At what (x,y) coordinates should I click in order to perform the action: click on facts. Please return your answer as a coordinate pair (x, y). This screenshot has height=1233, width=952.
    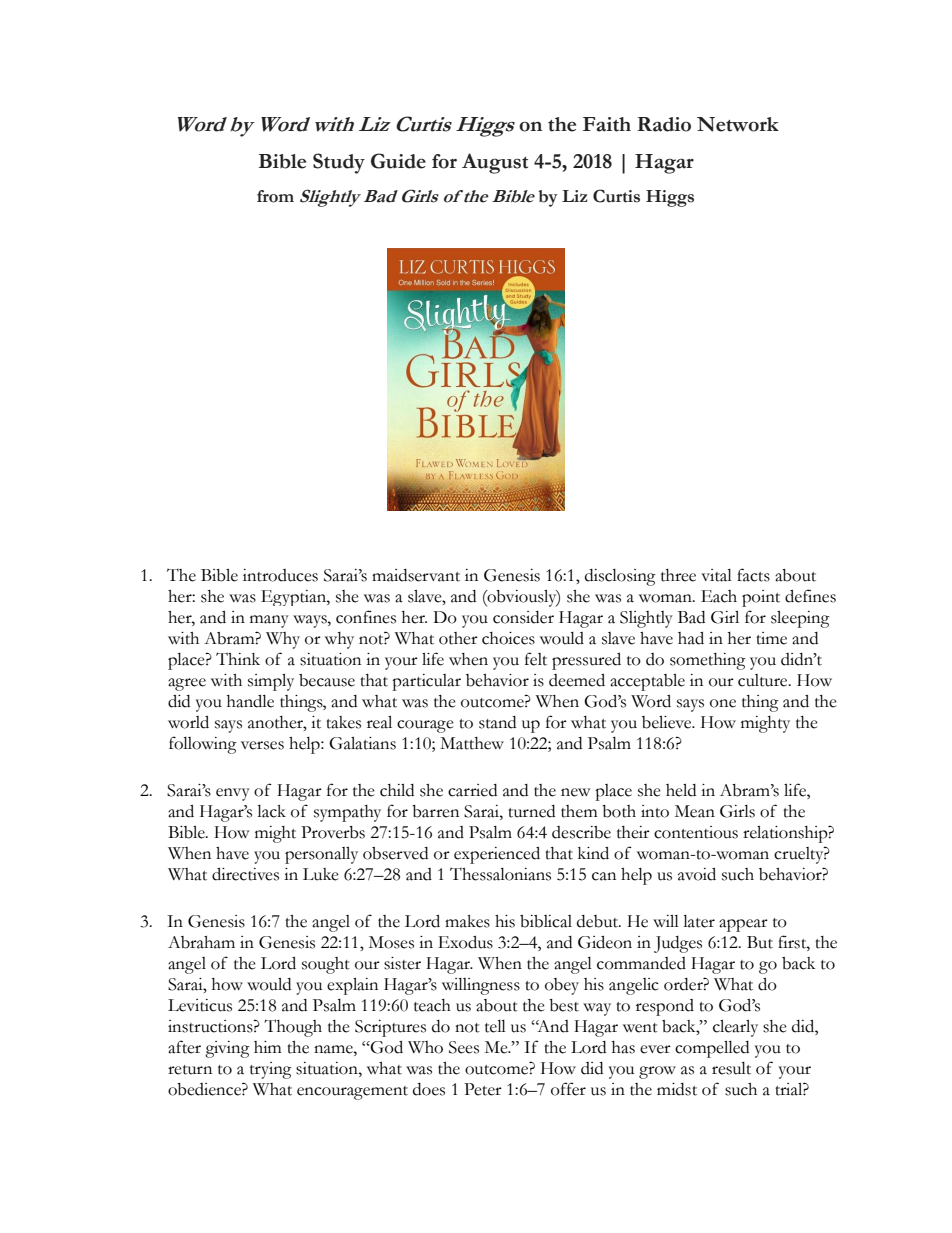
    Looking at the image, I should click on (753, 575).
